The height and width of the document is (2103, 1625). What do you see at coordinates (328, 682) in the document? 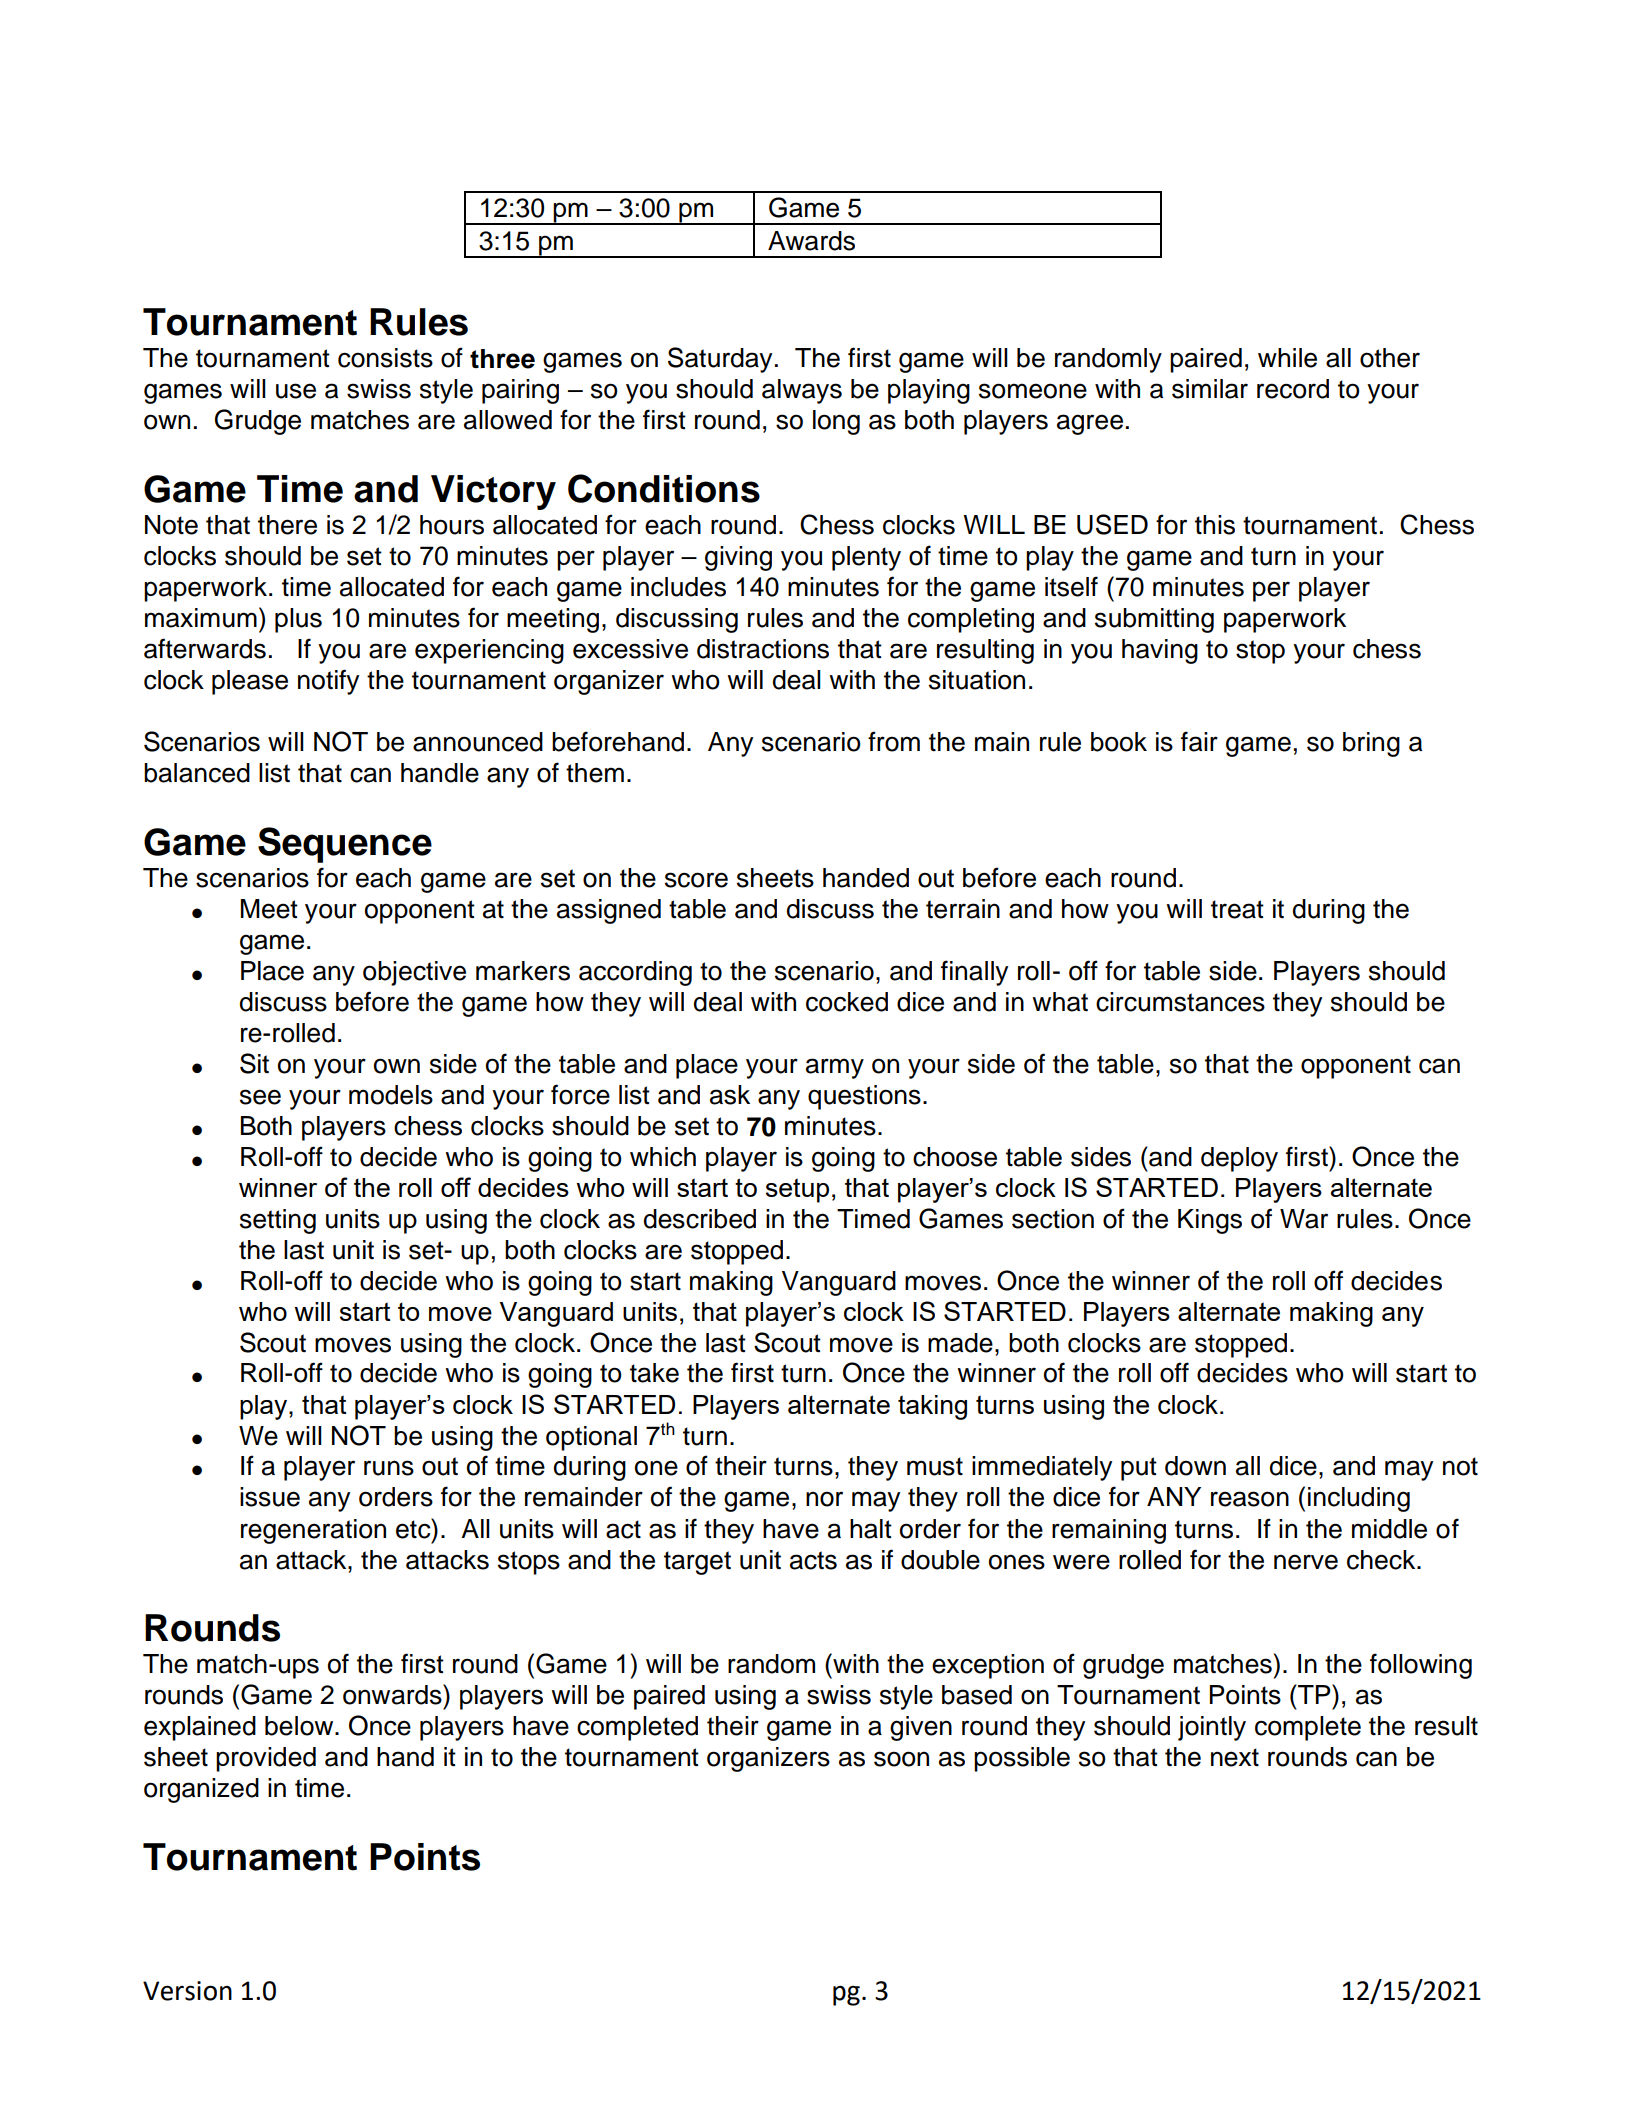
I see `notify` at bounding box center [328, 682].
